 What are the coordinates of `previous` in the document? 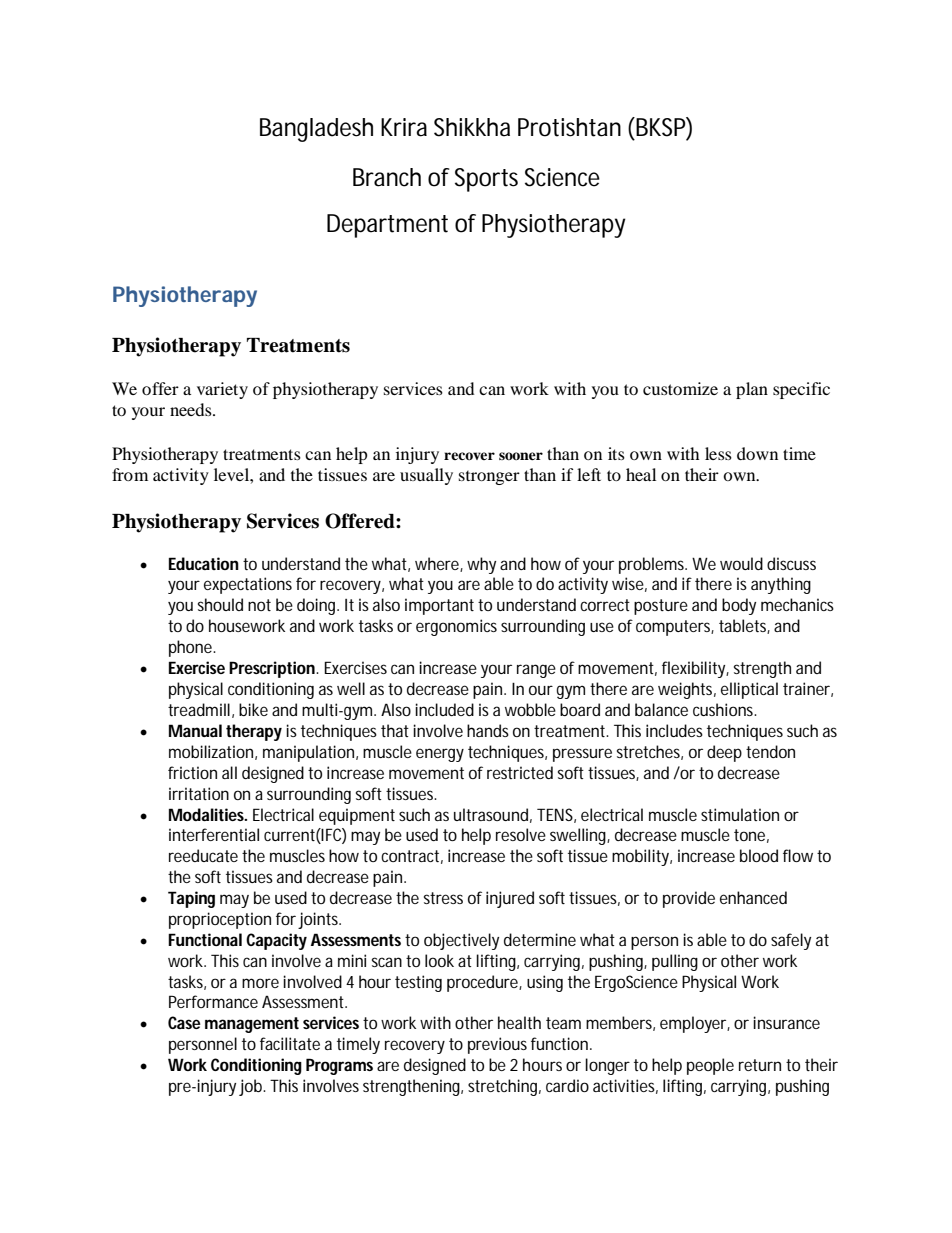 It's located at (497, 1045).
